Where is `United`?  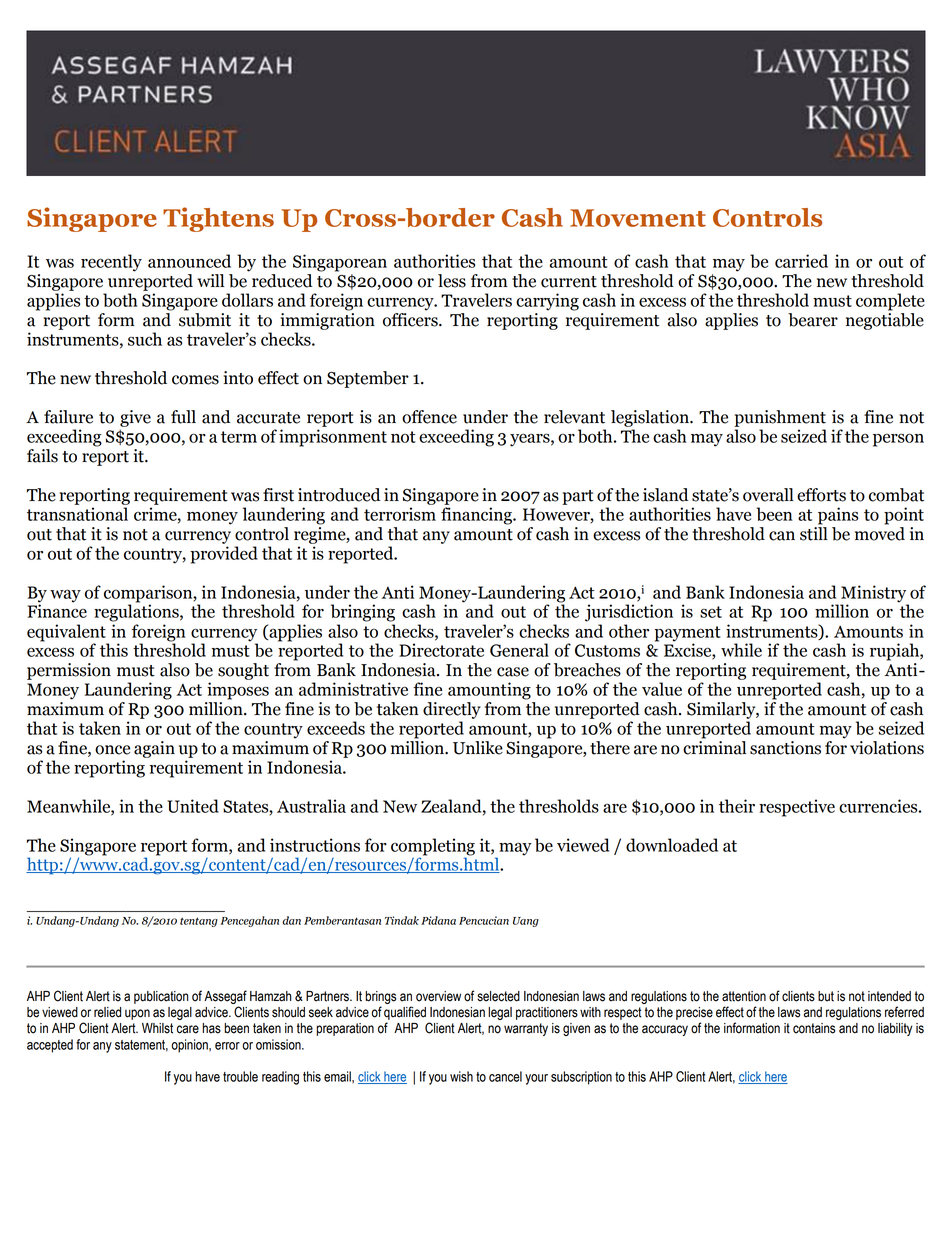 United is located at coordinates (193, 806).
